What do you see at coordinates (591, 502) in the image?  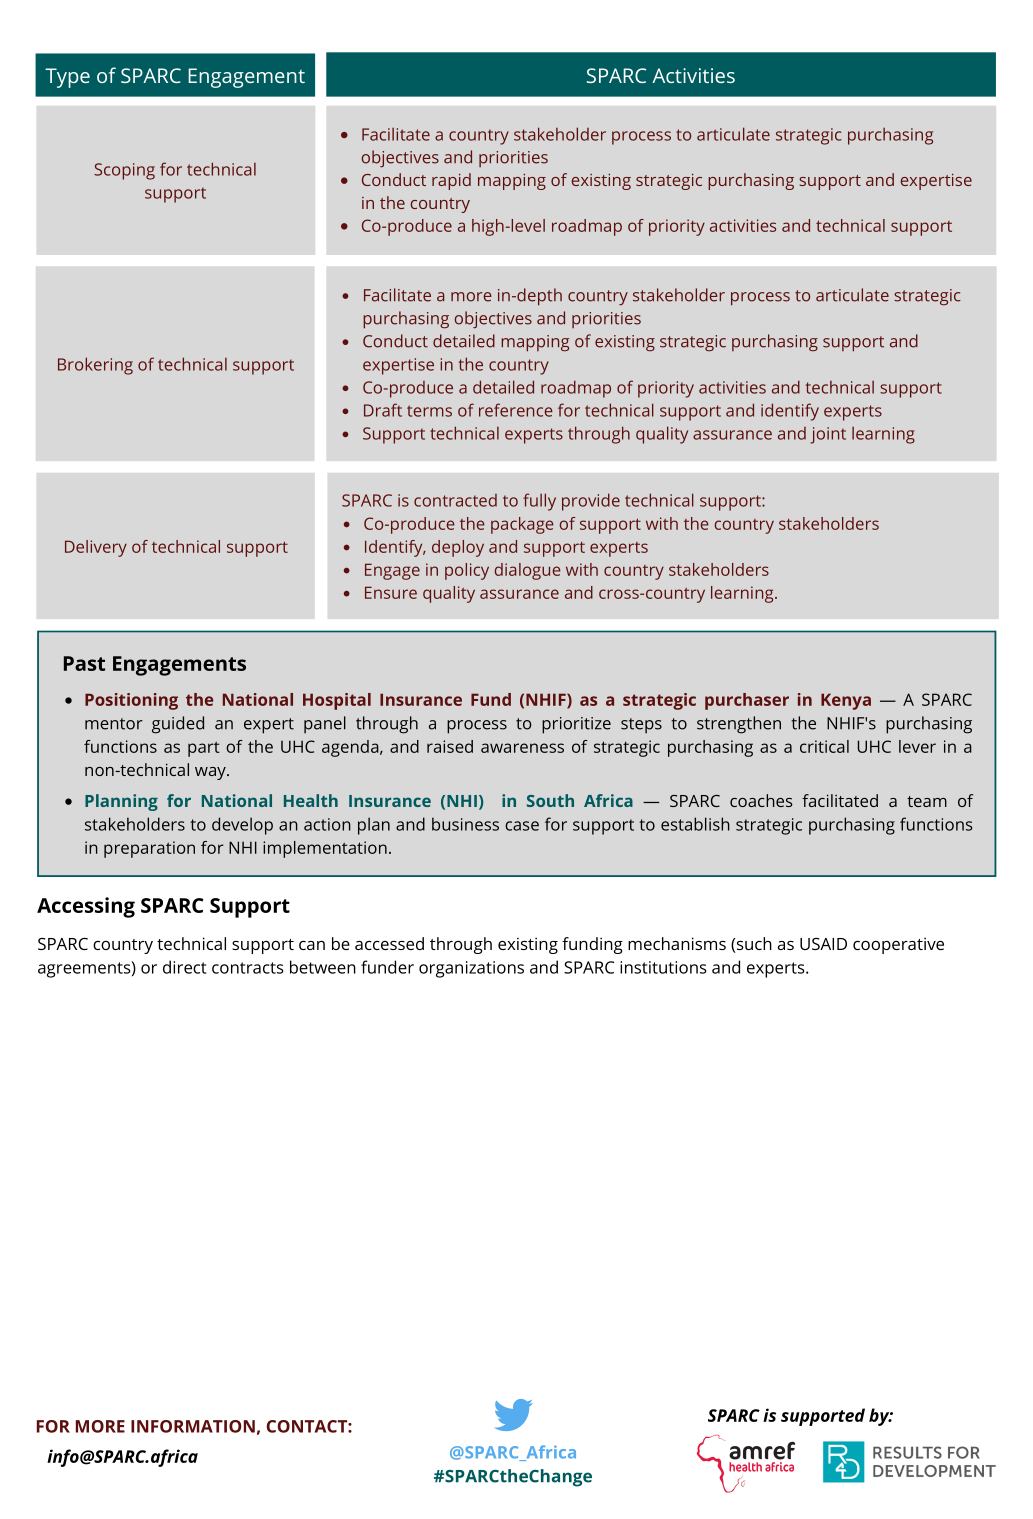 I see `provide` at bounding box center [591, 502].
